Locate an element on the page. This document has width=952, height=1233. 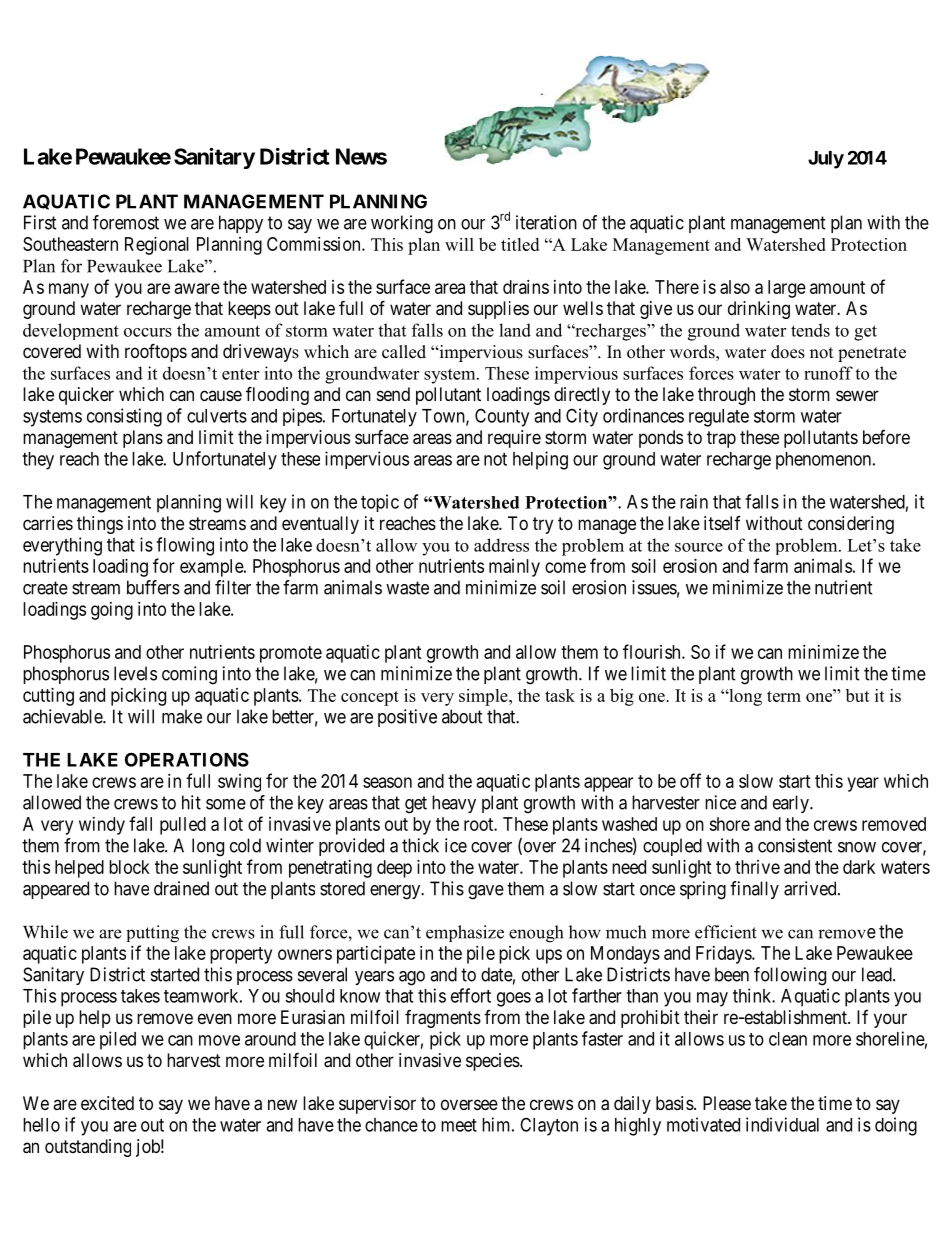
term is located at coordinates (784, 696).
